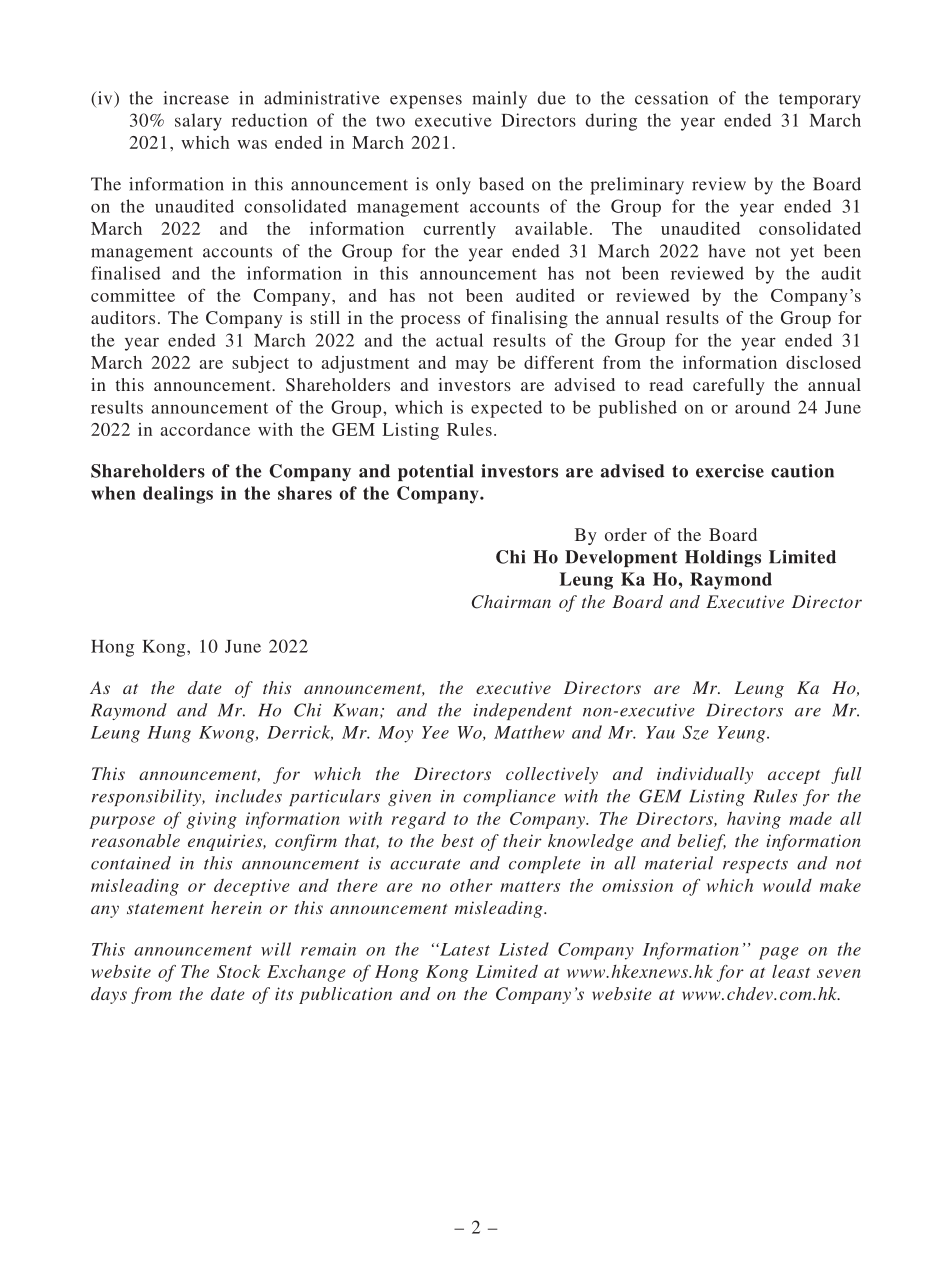 The image size is (952, 1270). What do you see at coordinates (820, 101) in the image?
I see `temporary` at bounding box center [820, 101].
